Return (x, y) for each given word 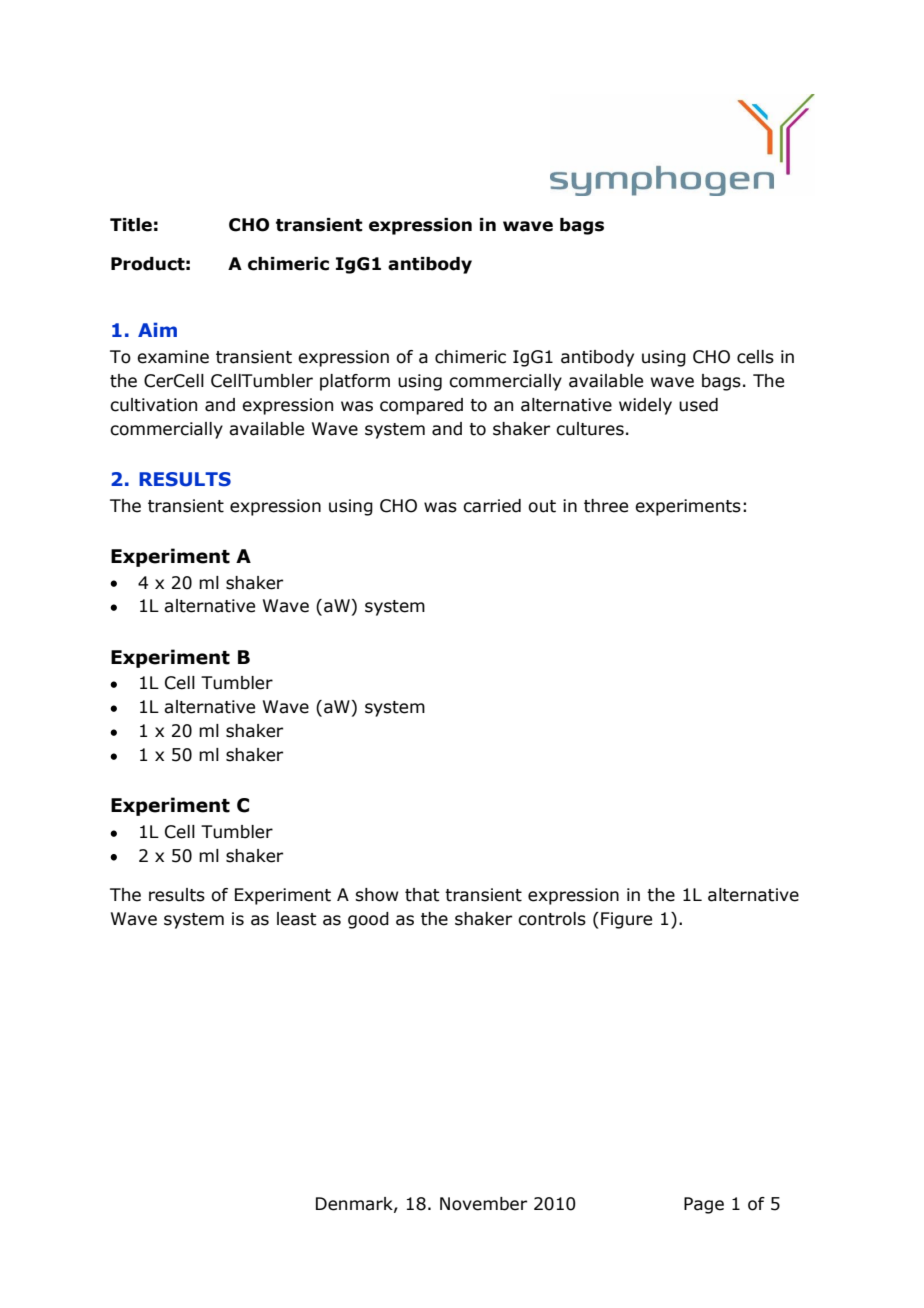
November (483, 1204)
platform (355, 382)
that (422, 895)
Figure (626, 920)
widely (645, 406)
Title (131, 225)
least (297, 919)
